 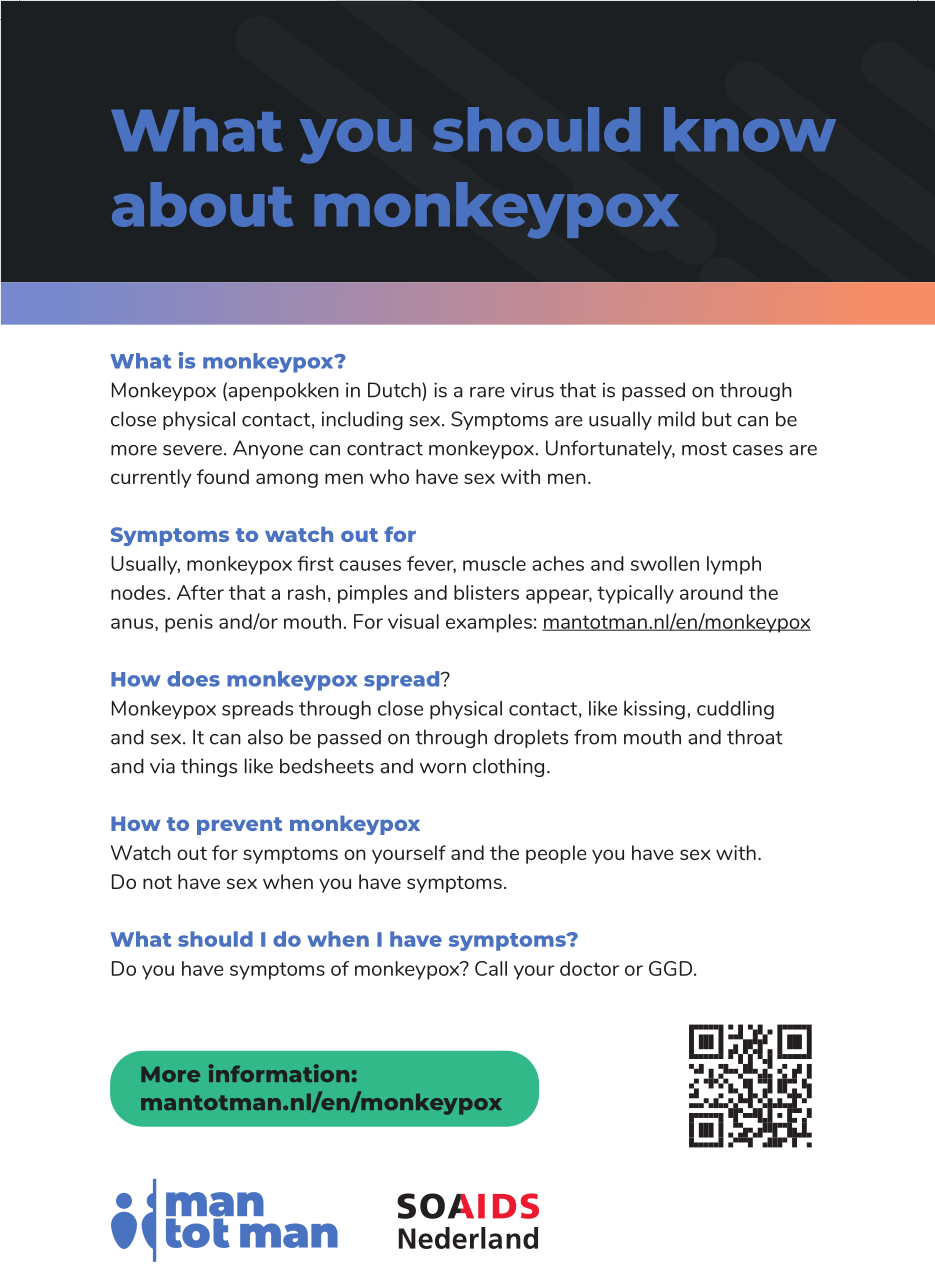 What do you see at coordinates (200, 592) in the page?
I see `After` at bounding box center [200, 592].
